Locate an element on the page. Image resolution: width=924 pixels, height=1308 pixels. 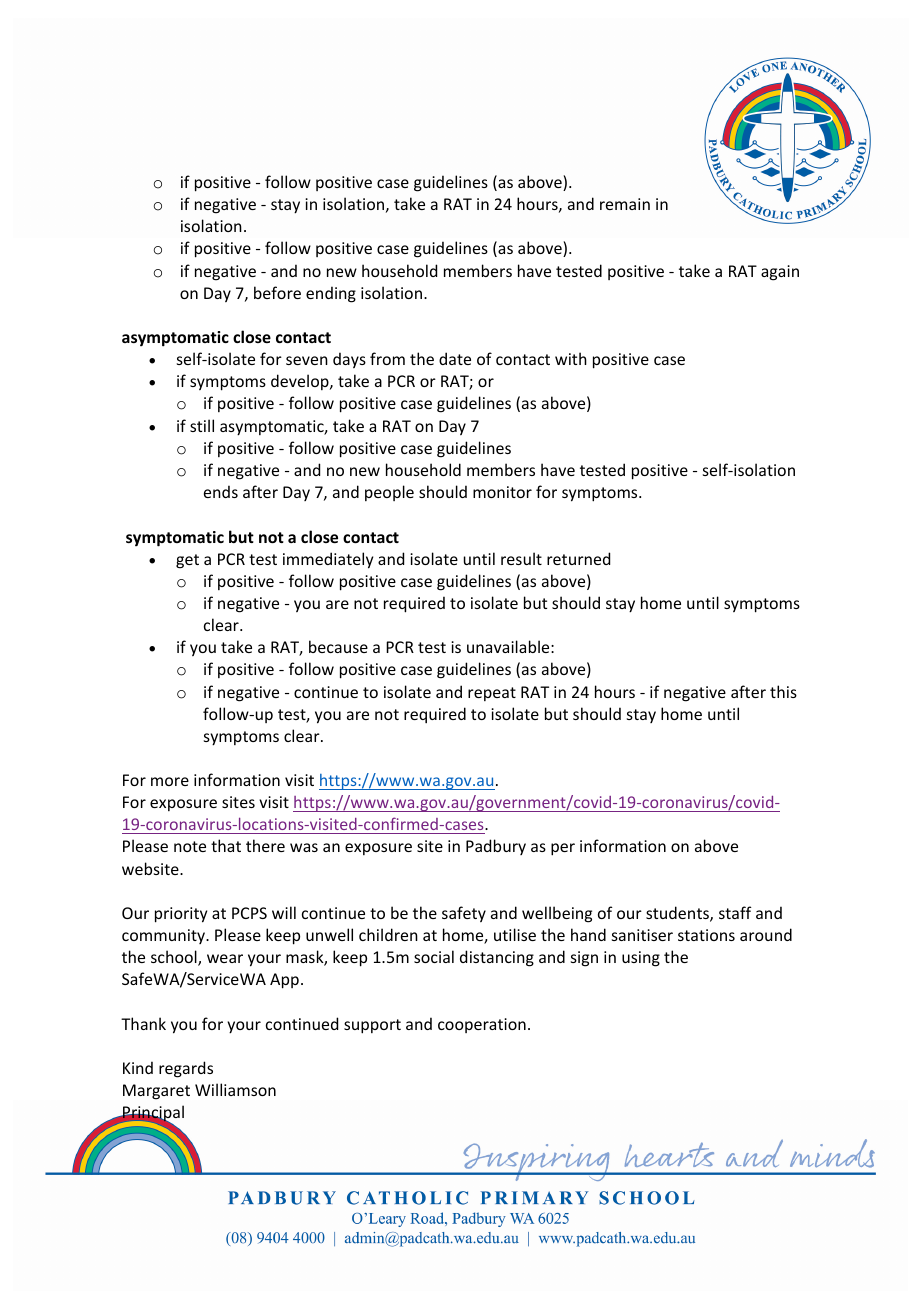
ends is located at coordinates (221, 491).
